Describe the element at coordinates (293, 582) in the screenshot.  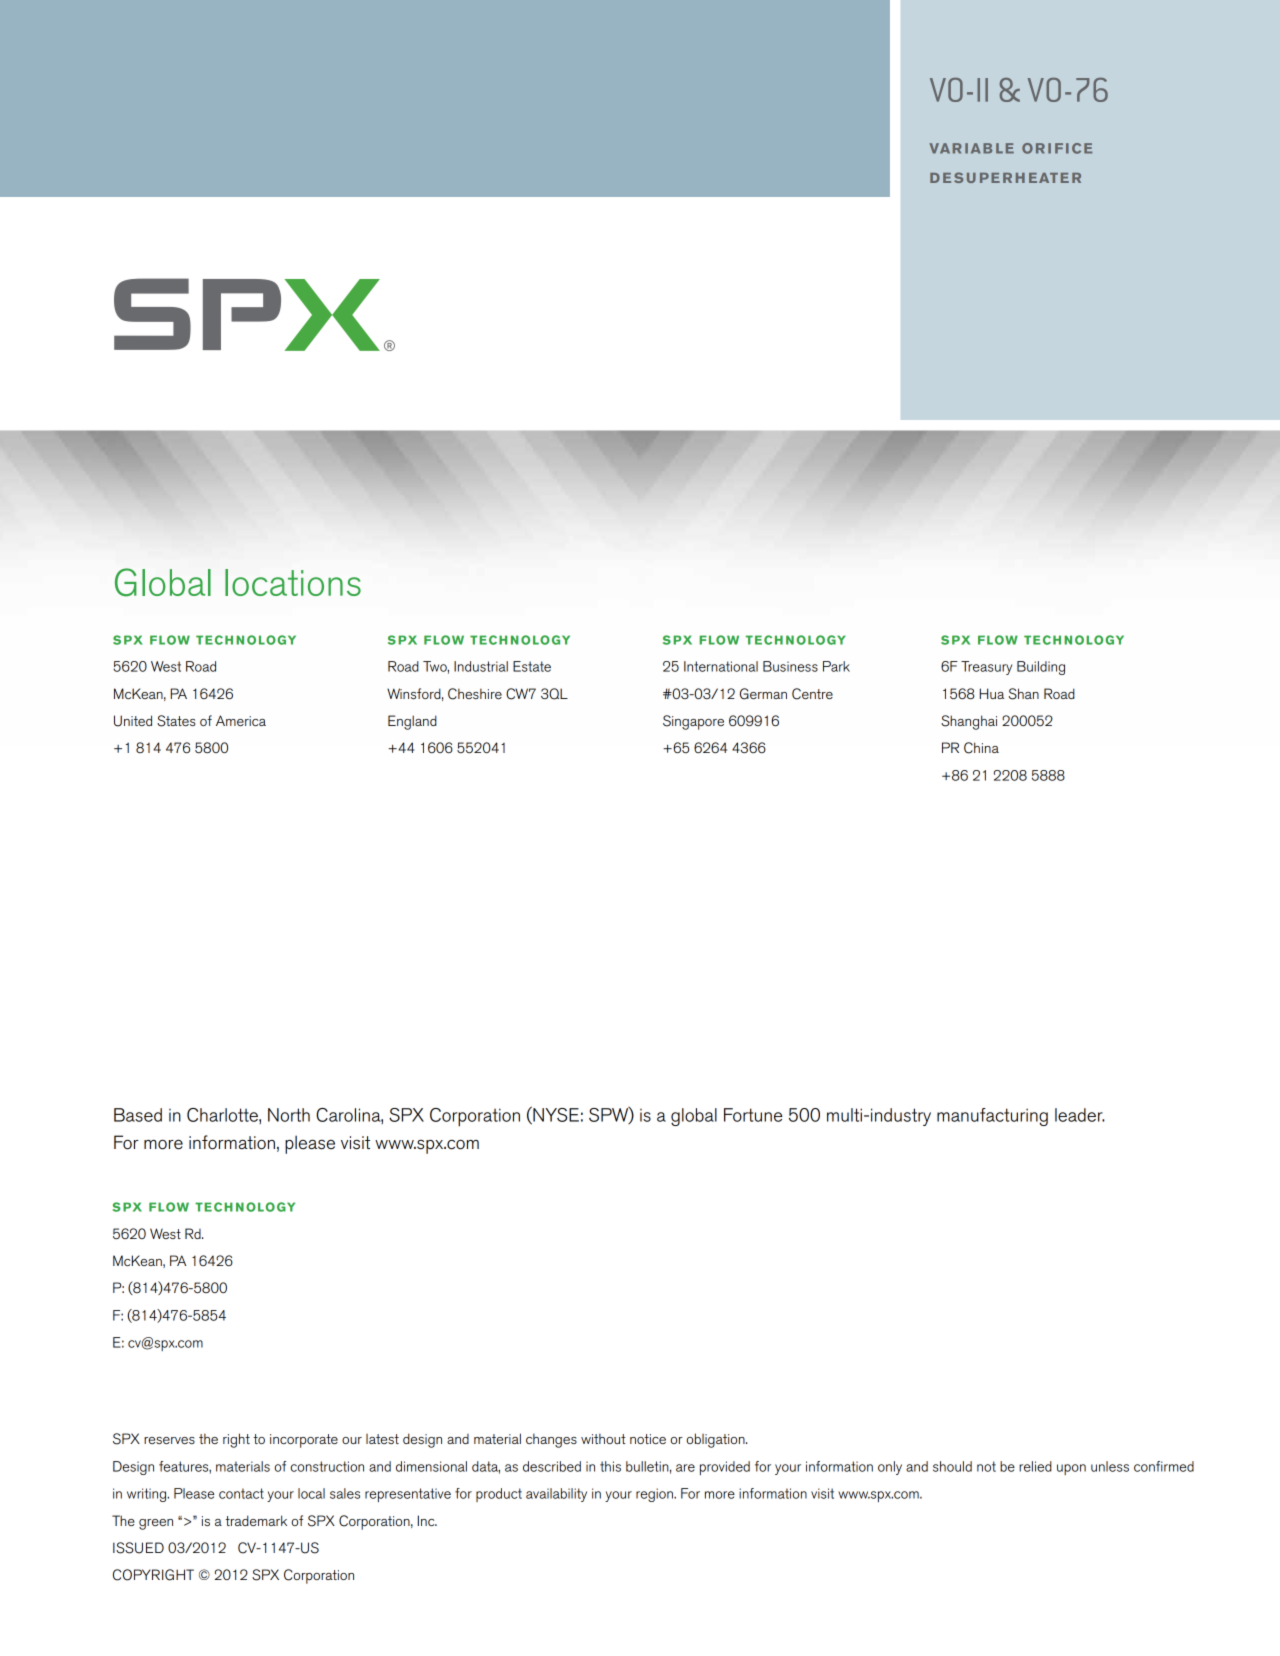
I see `locations` at that location.
